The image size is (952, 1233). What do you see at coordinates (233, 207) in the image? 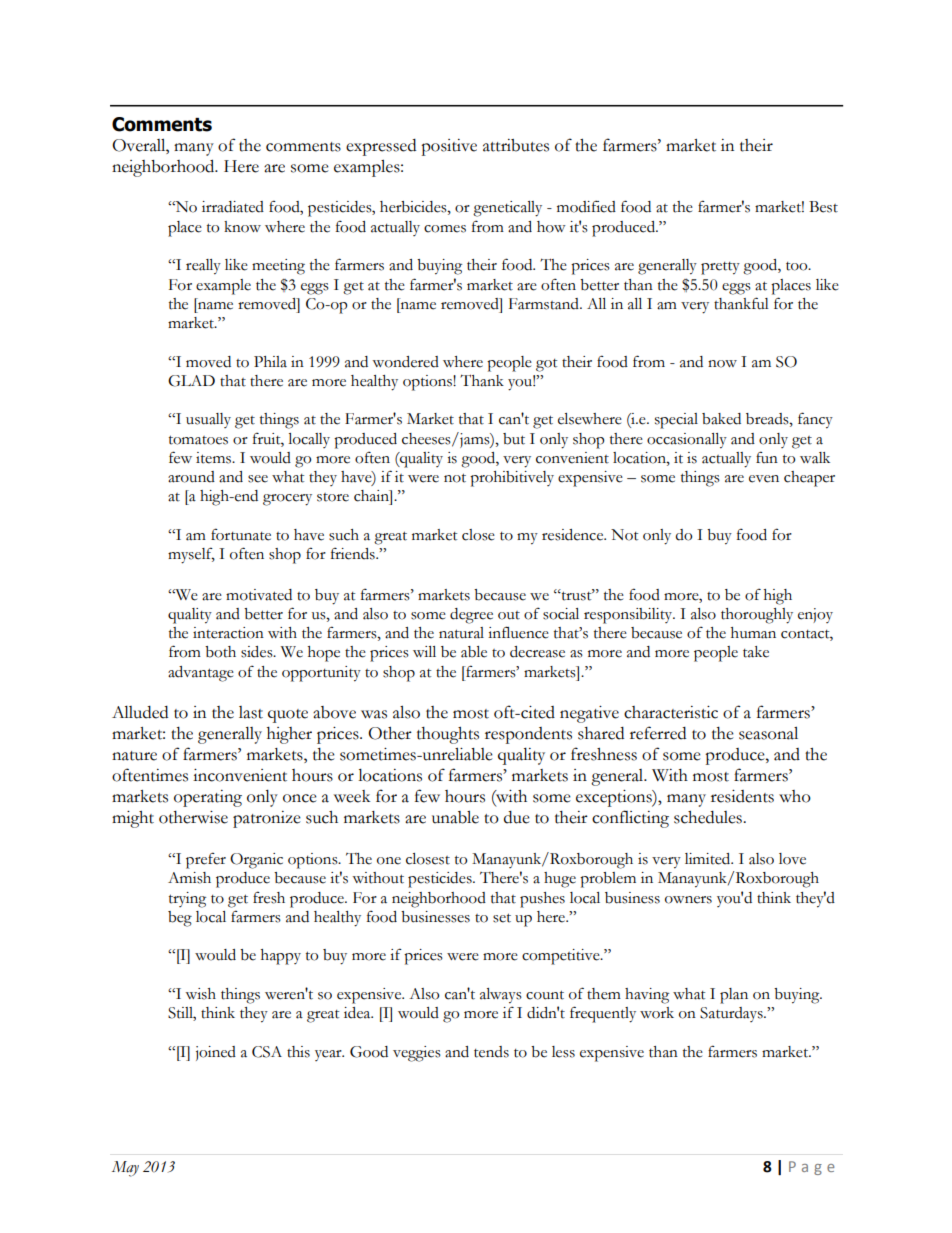
I see `irradiated` at bounding box center [233, 207].
